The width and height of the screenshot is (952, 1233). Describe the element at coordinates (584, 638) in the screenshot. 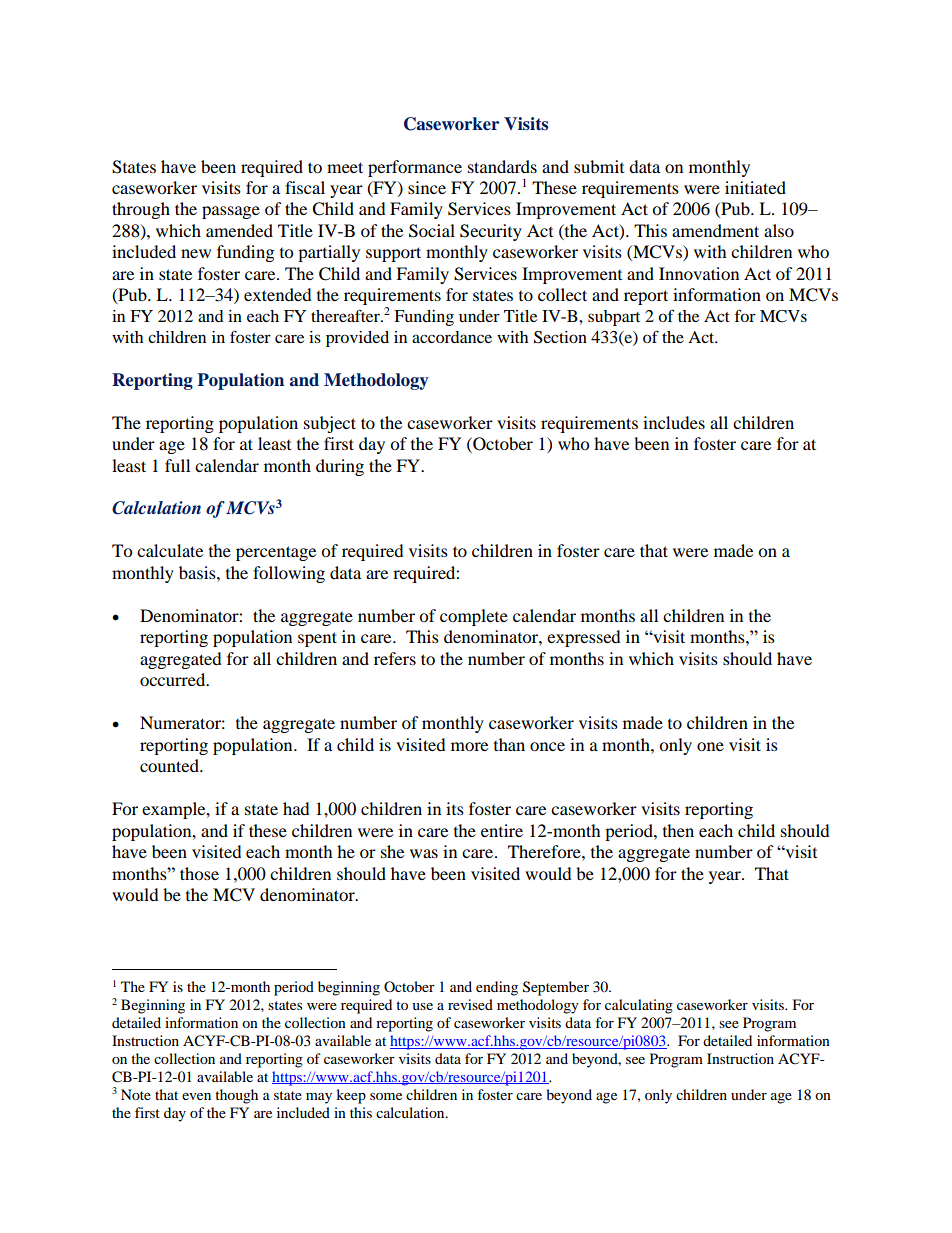

I see `expressed` at that location.
